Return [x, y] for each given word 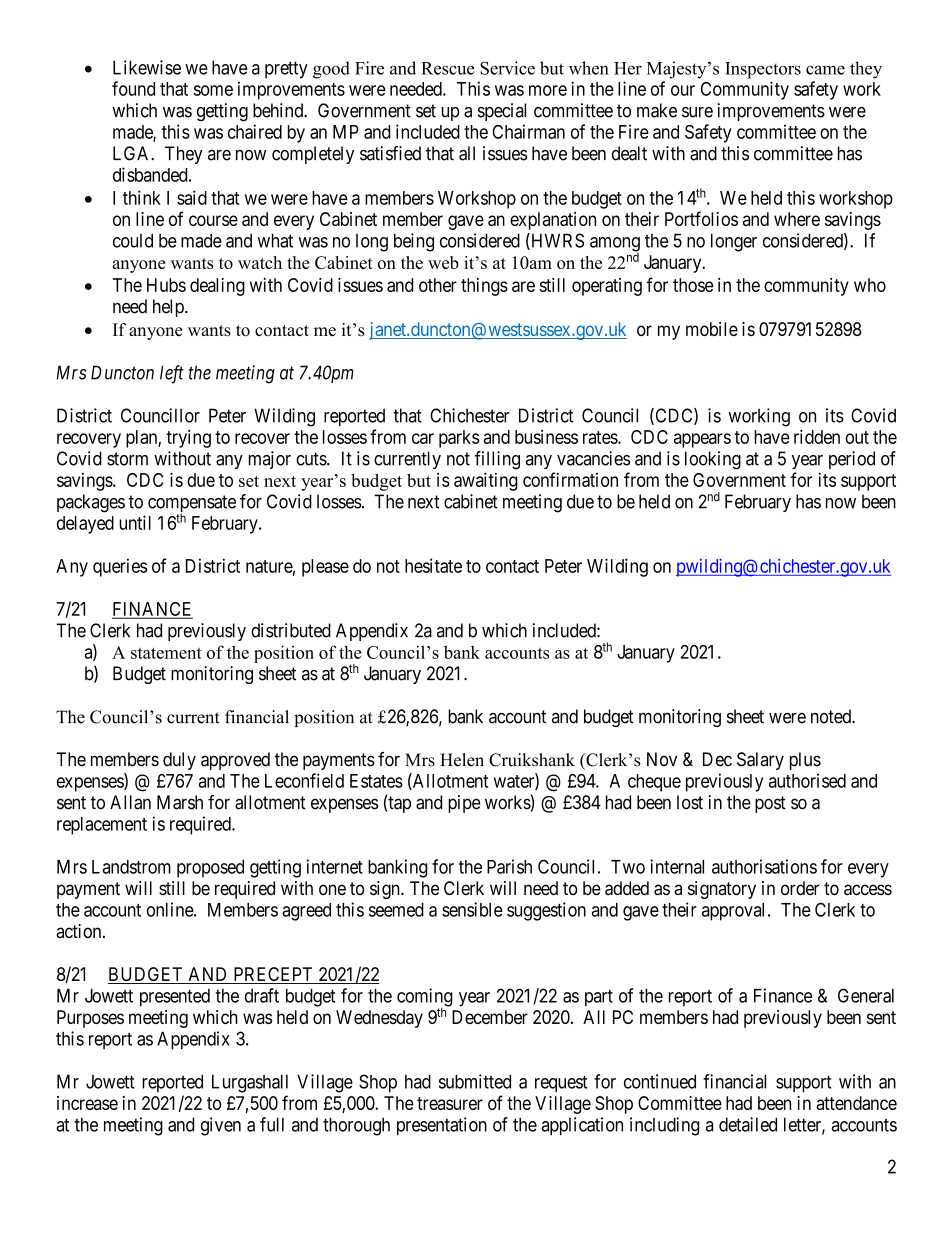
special [502, 112]
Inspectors [763, 70]
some [213, 90]
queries [120, 567]
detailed [748, 1124]
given [221, 1126]
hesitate [433, 565]
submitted [475, 1081]
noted [832, 716]
